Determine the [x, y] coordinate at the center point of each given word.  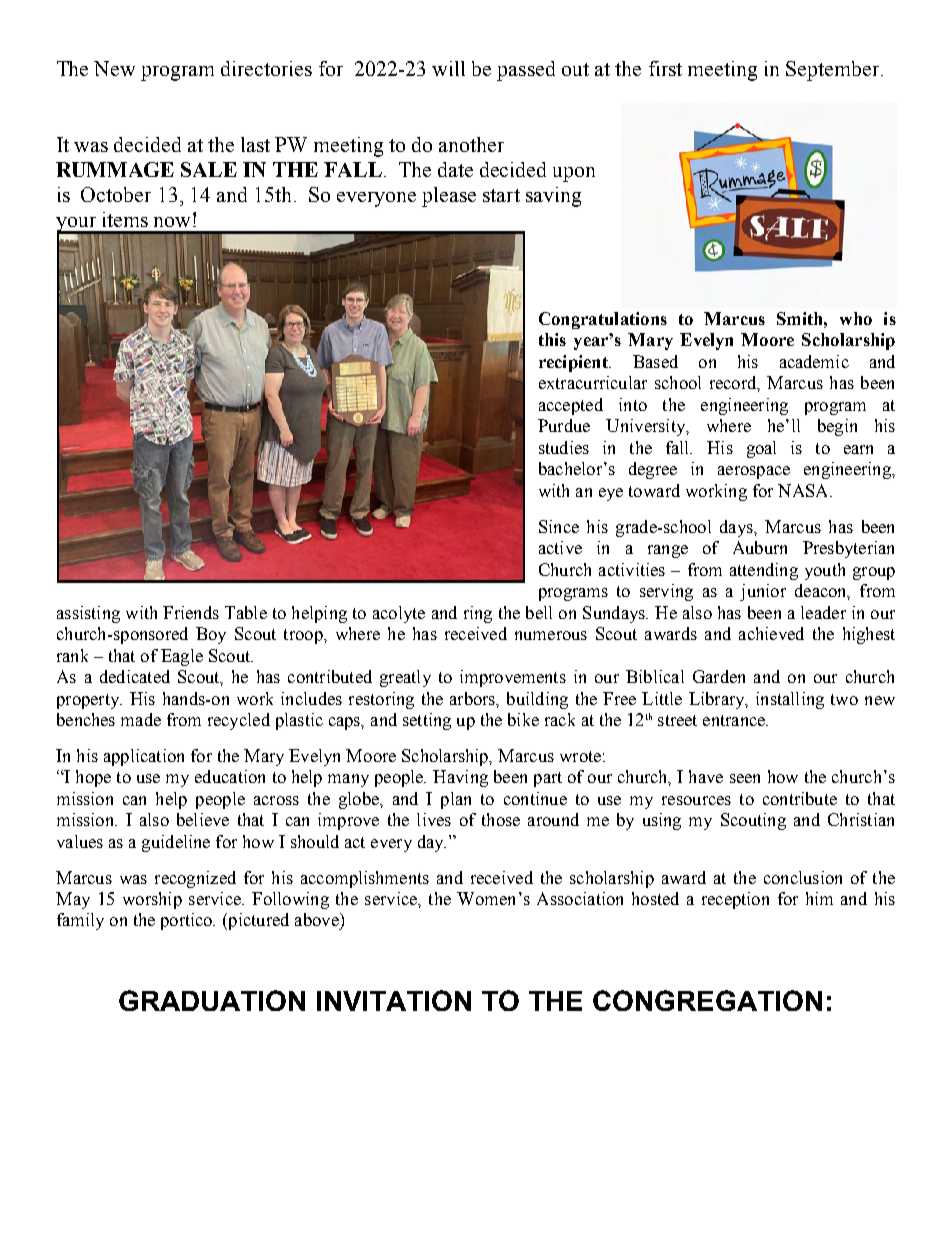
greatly [405, 678]
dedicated [135, 676]
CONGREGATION [707, 1000]
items [125, 219]
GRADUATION [212, 1000]
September [834, 71]
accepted [571, 406]
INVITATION [394, 1000]
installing [790, 700]
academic [814, 361]
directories [266, 68]
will [448, 68]
